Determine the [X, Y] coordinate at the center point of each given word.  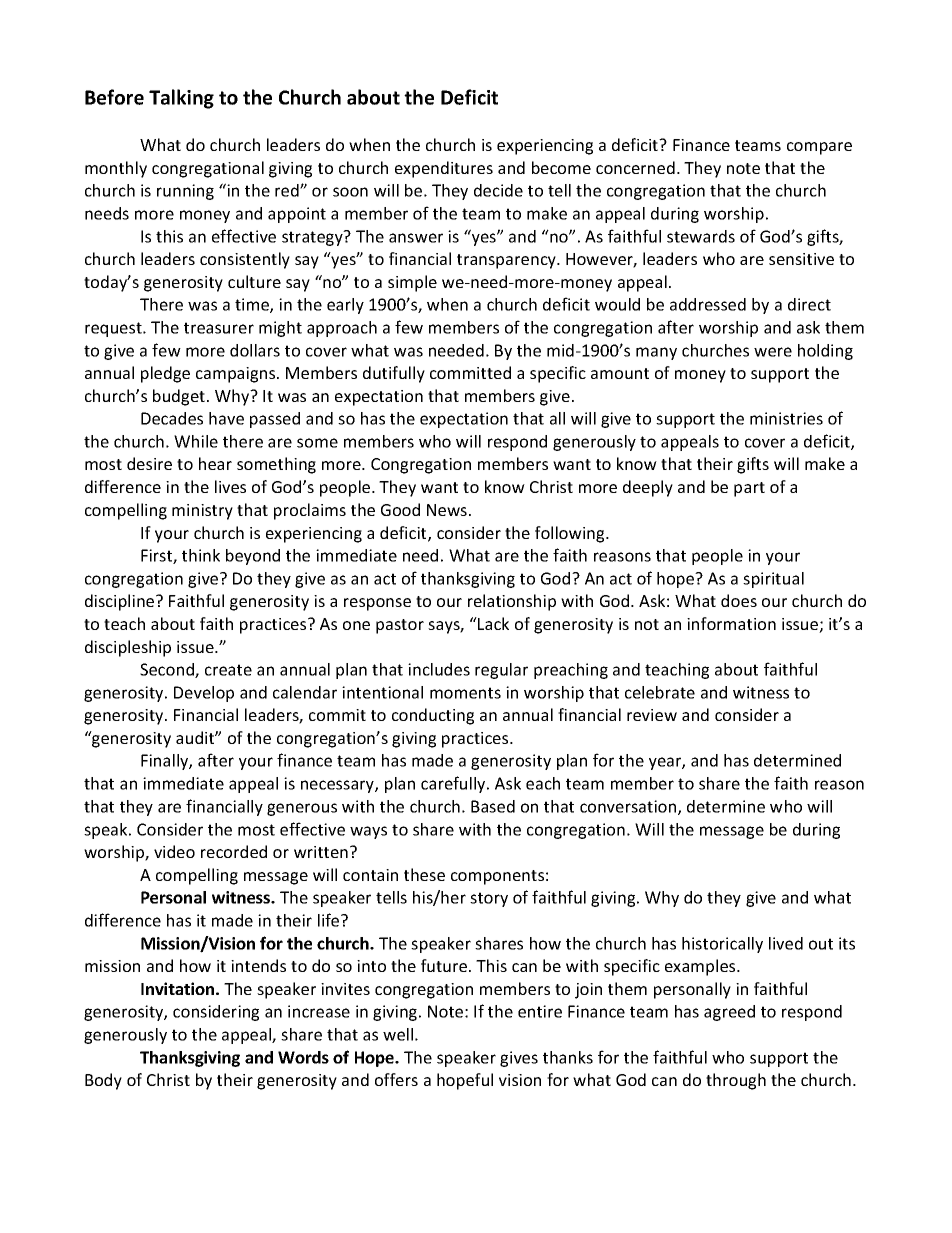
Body [103, 1081]
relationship [512, 602]
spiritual [773, 580]
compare [819, 148]
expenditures [444, 169]
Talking [181, 99]
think [201, 555]
